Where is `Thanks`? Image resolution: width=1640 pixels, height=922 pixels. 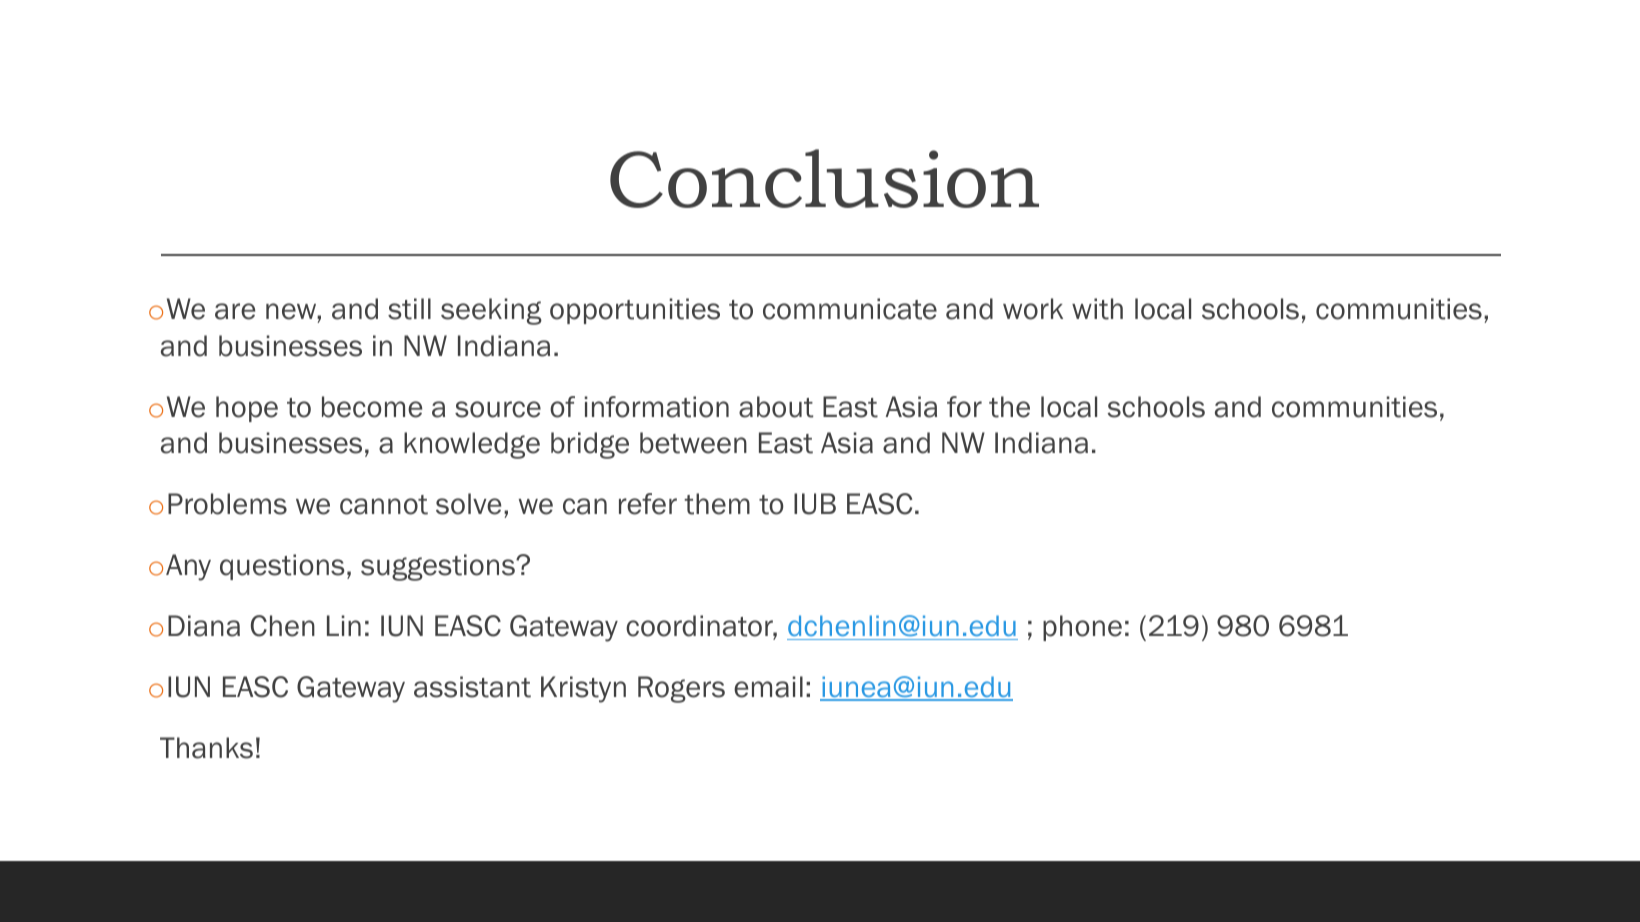 Thanks is located at coordinates (206, 748).
